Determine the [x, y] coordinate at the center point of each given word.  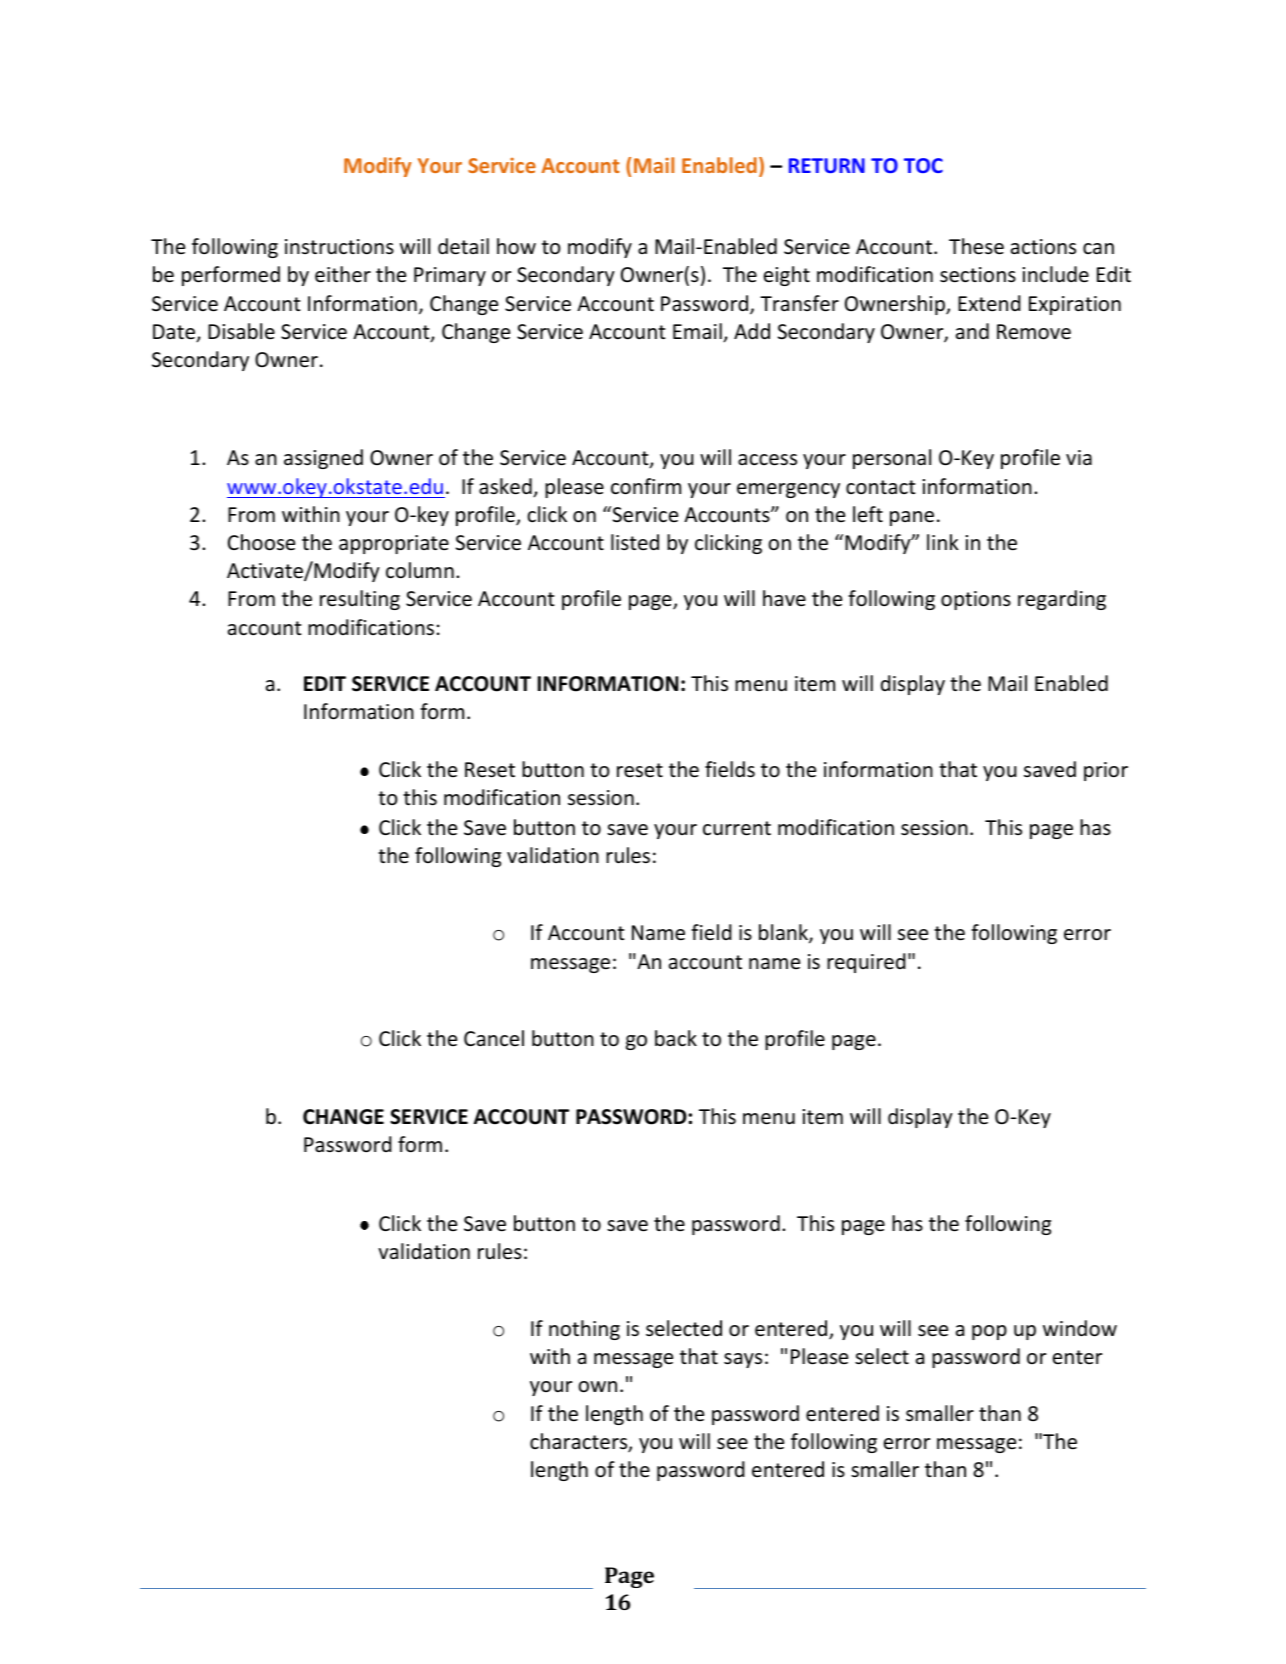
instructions [339, 247]
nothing [584, 1330]
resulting [360, 600]
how [516, 246]
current [737, 828]
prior [1106, 771]
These [976, 246]
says [743, 1360]
